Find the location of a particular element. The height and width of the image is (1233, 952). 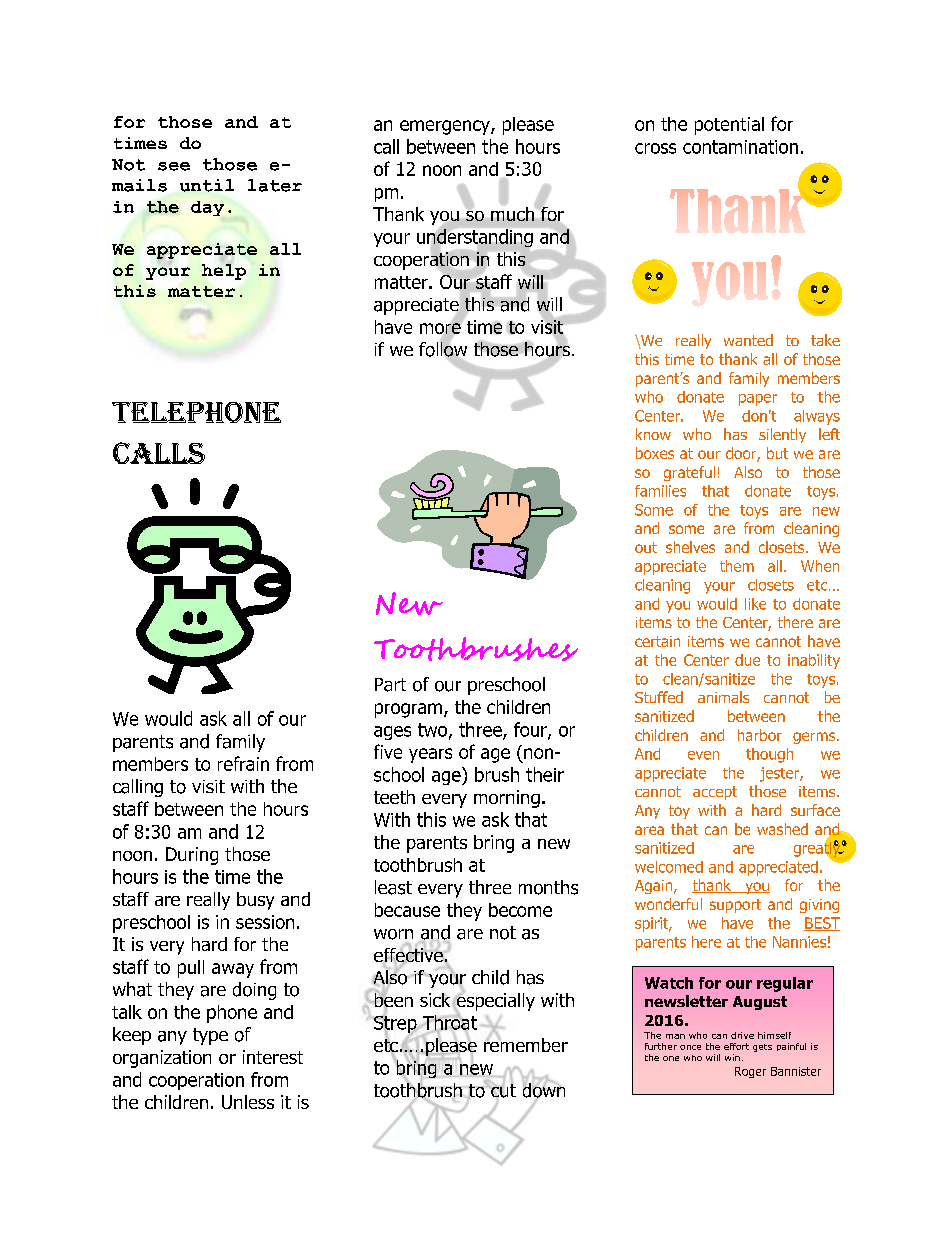

understanding is located at coordinates (475, 238).
